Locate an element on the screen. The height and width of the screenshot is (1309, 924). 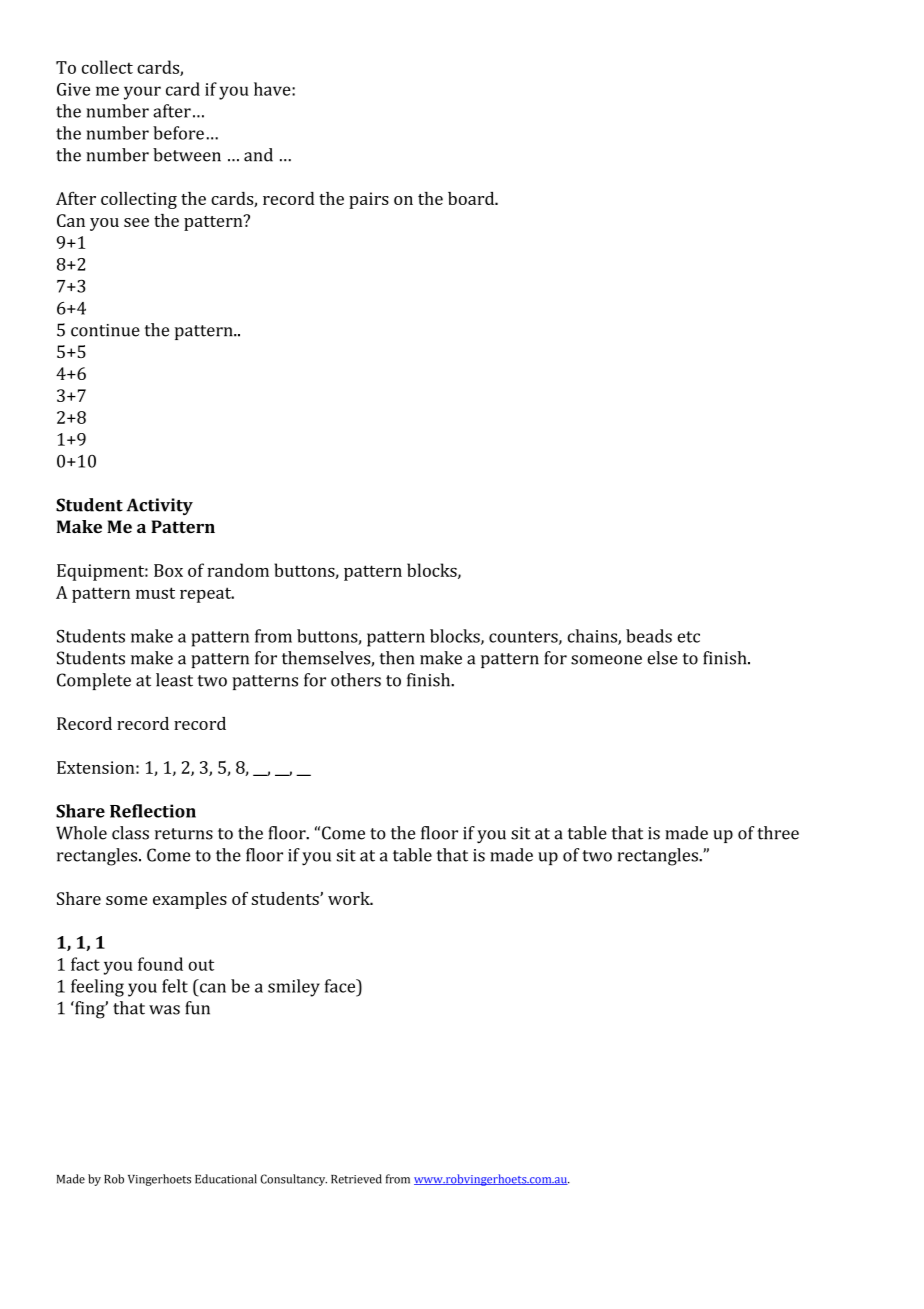
three is located at coordinates (778, 833).
